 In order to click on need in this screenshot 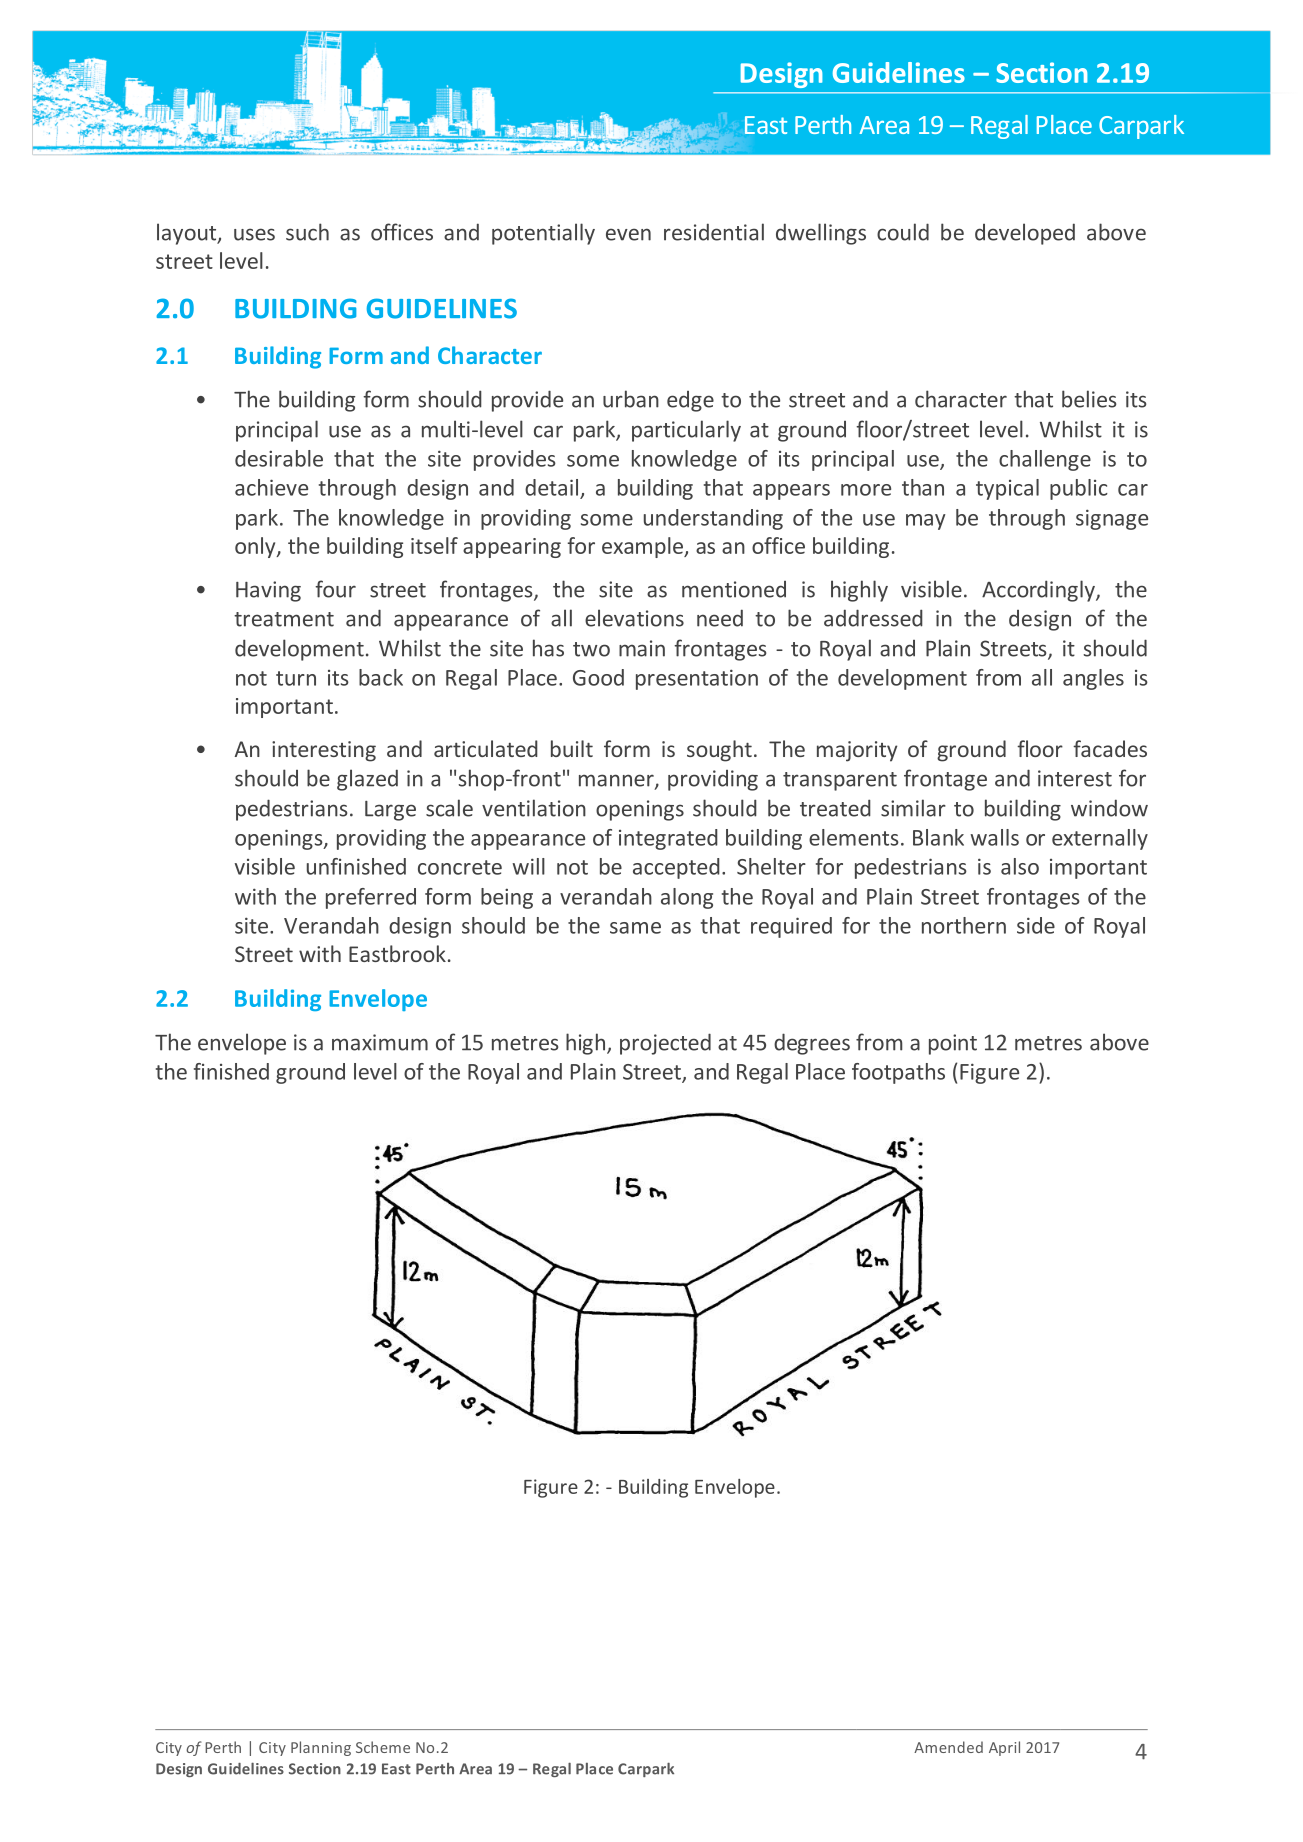, I will do `click(720, 618)`.
